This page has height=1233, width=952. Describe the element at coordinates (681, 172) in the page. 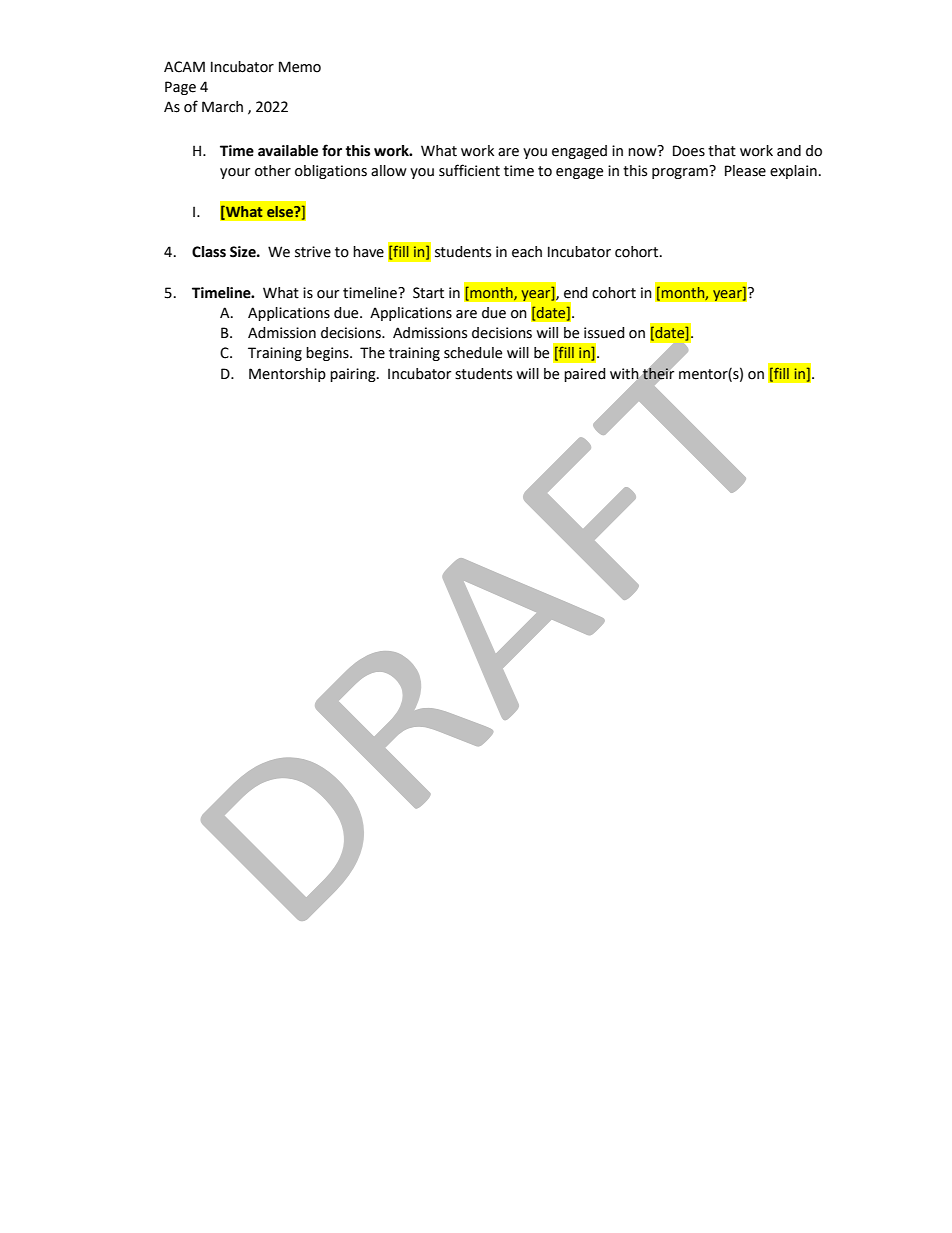

I see `program` at that location.
